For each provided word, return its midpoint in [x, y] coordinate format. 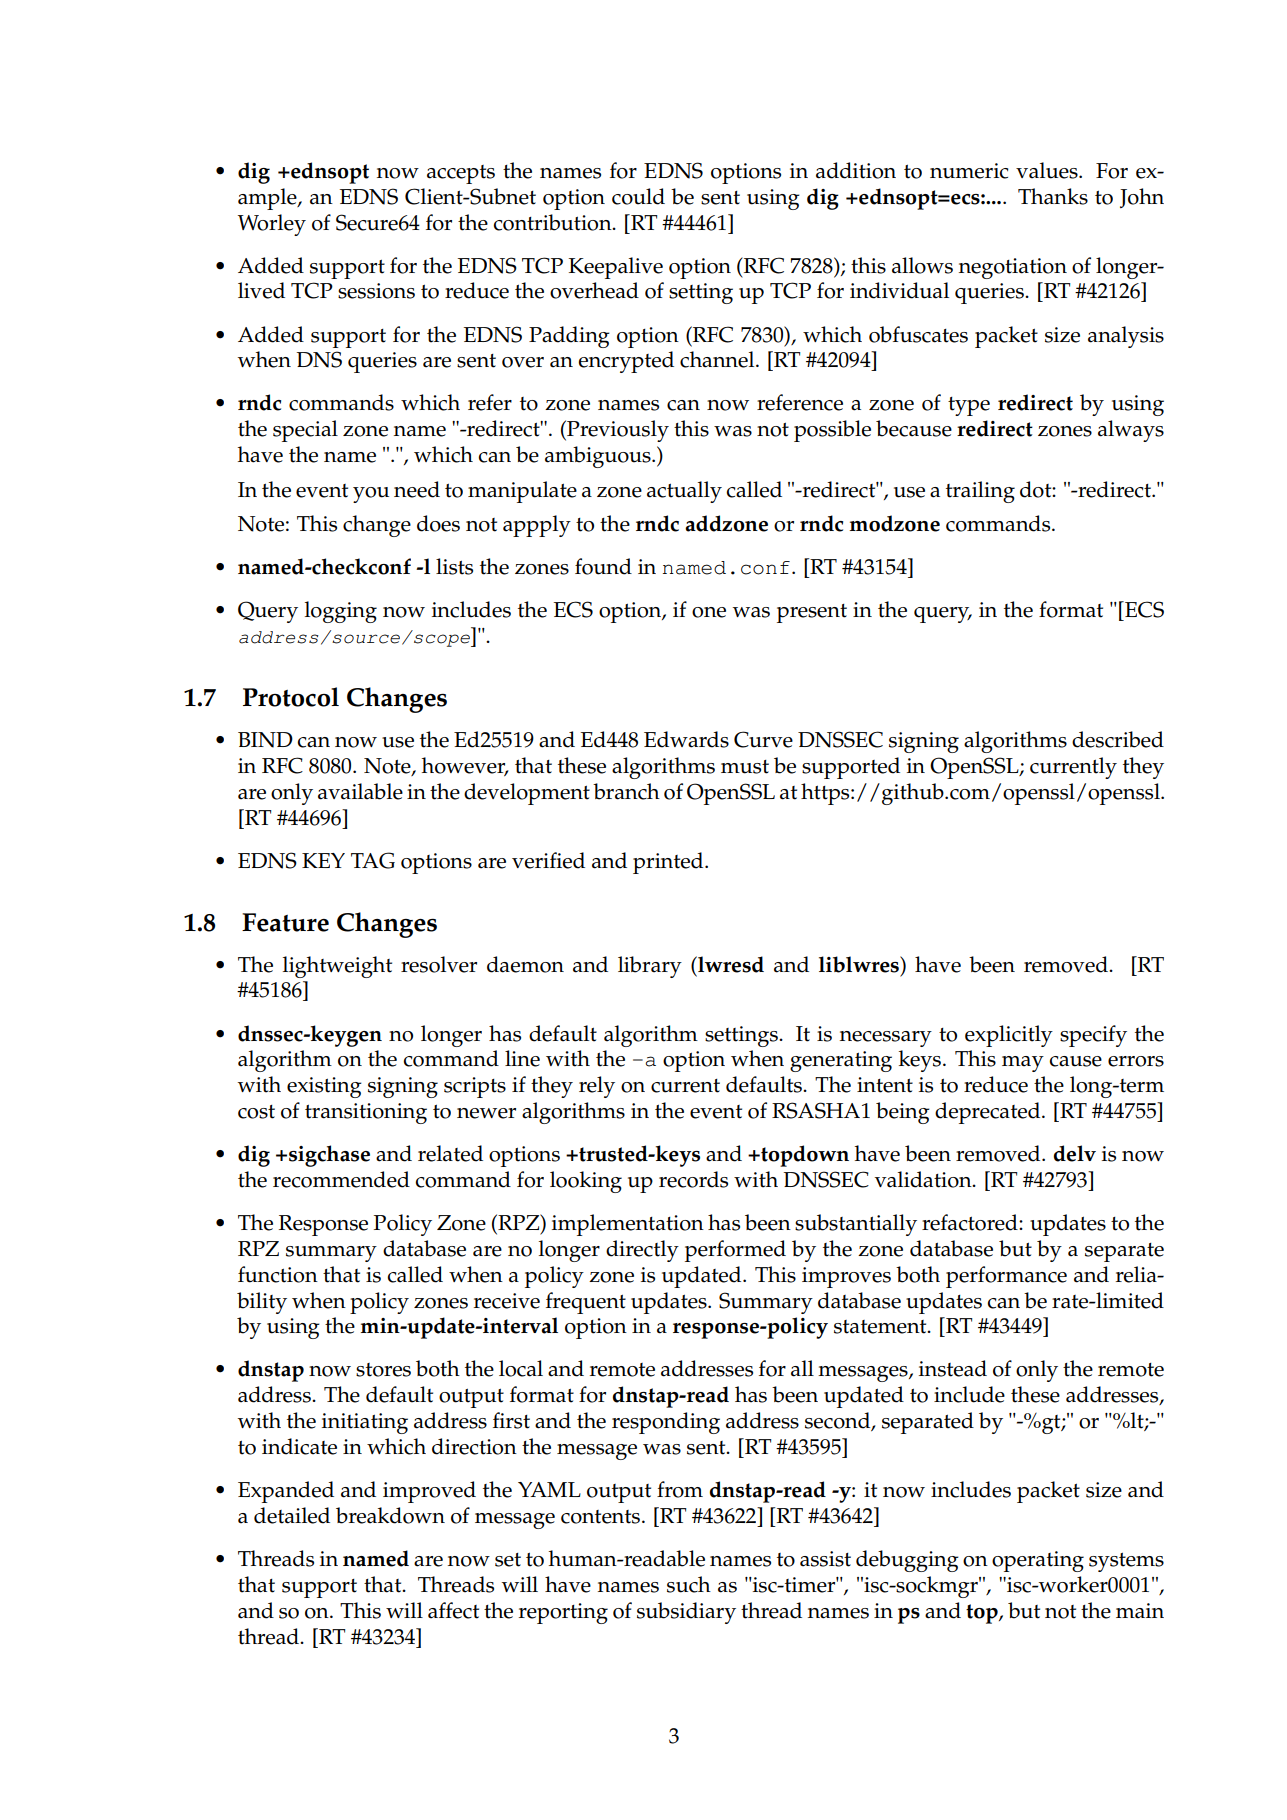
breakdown [390, 1515]
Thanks [1053, 196]
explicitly [1009, 1036]
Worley [272, 225]
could [638, 196]
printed [669, 863]
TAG [373, 860]
